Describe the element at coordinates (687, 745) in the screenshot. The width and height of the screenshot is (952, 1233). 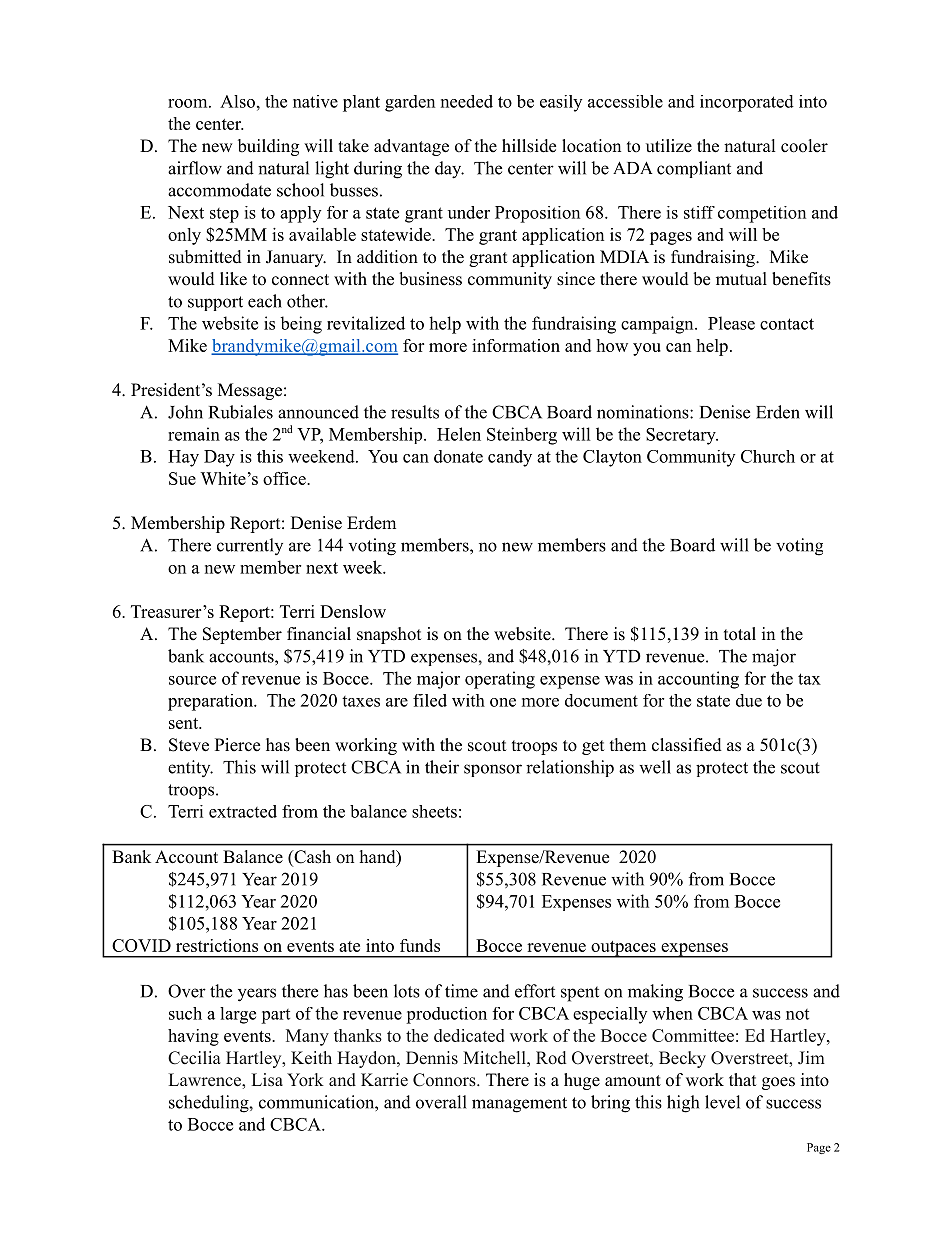
I see `classified` at that location.
